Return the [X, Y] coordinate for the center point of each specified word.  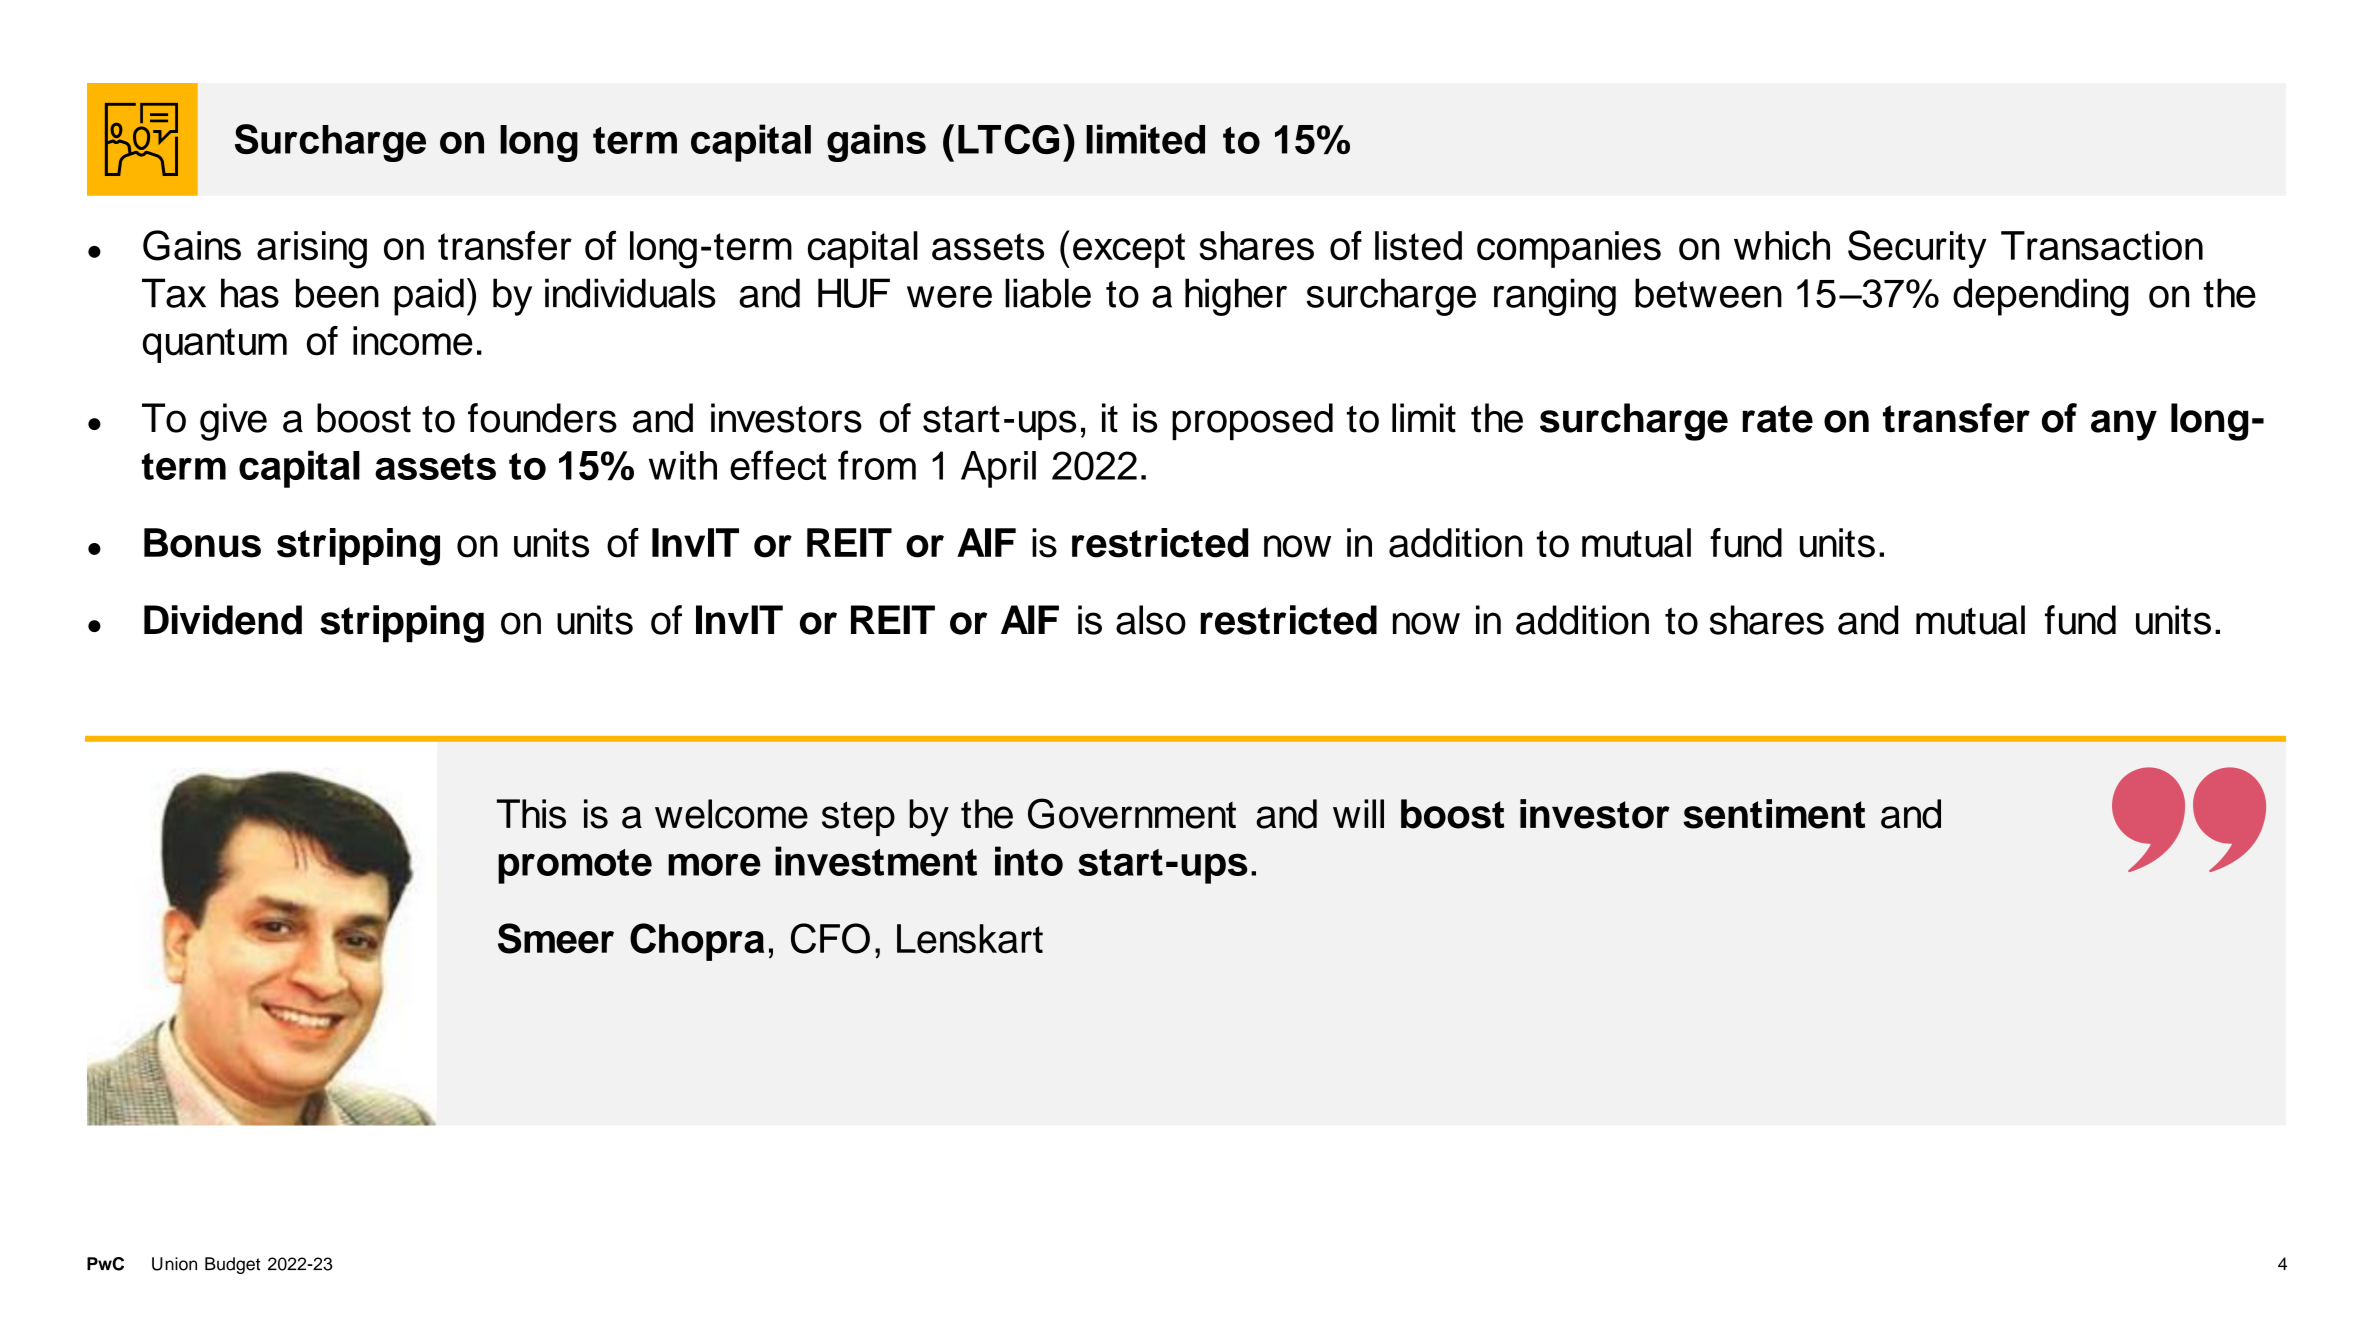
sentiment [1774, 814]
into [1029, 861]
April [998, 469]
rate [1778, 419]
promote [575, 866]
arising [312, 250]
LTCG [1008, 139]
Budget [232, 1265]
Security [1917, 249]
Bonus [202, 543]
